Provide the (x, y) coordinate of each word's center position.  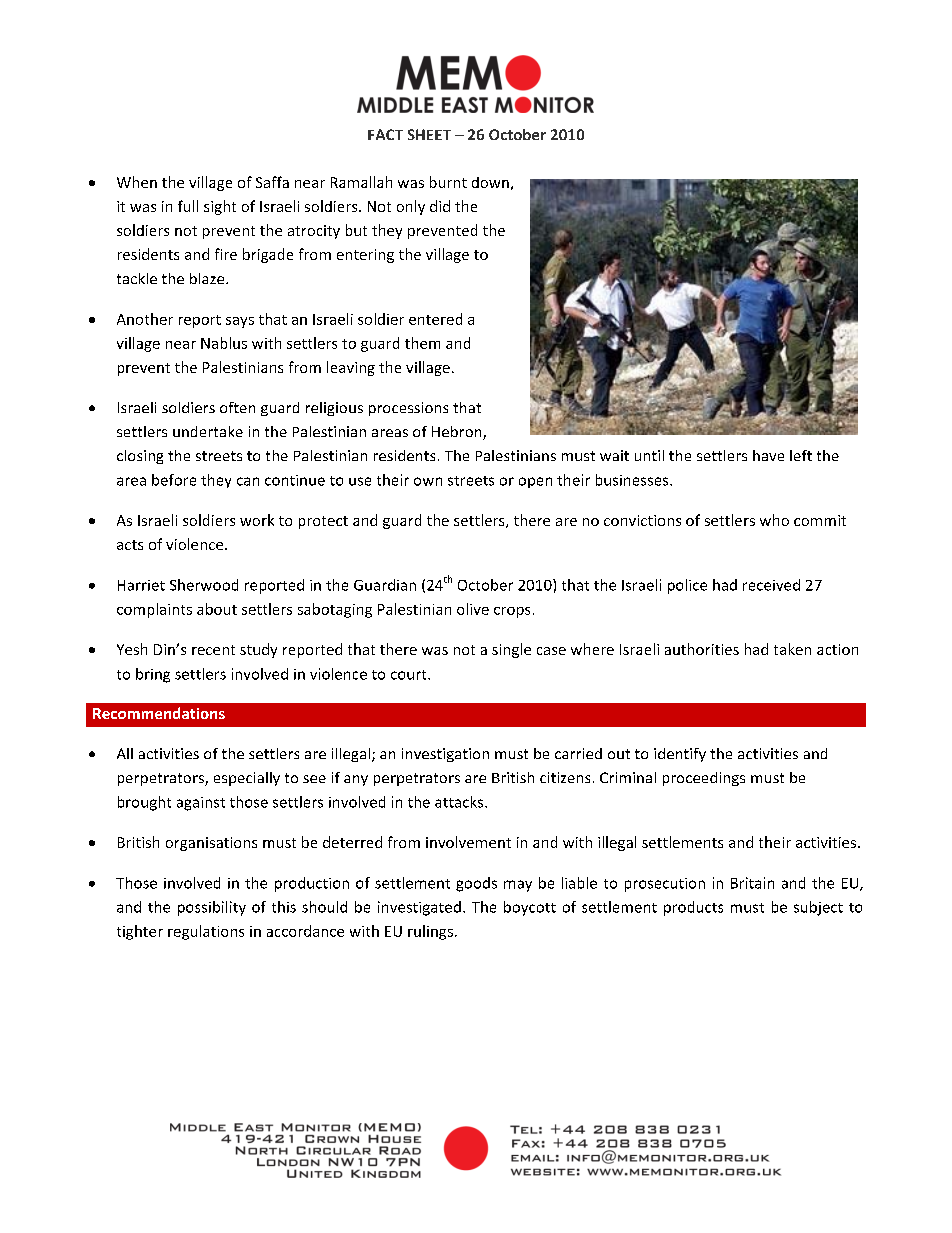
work (257, 520)
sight (220, 207)
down (490, 182)
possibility (212, 908)
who (774, 520)
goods (476, 884)
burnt (448, 182)
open (535, 482)
